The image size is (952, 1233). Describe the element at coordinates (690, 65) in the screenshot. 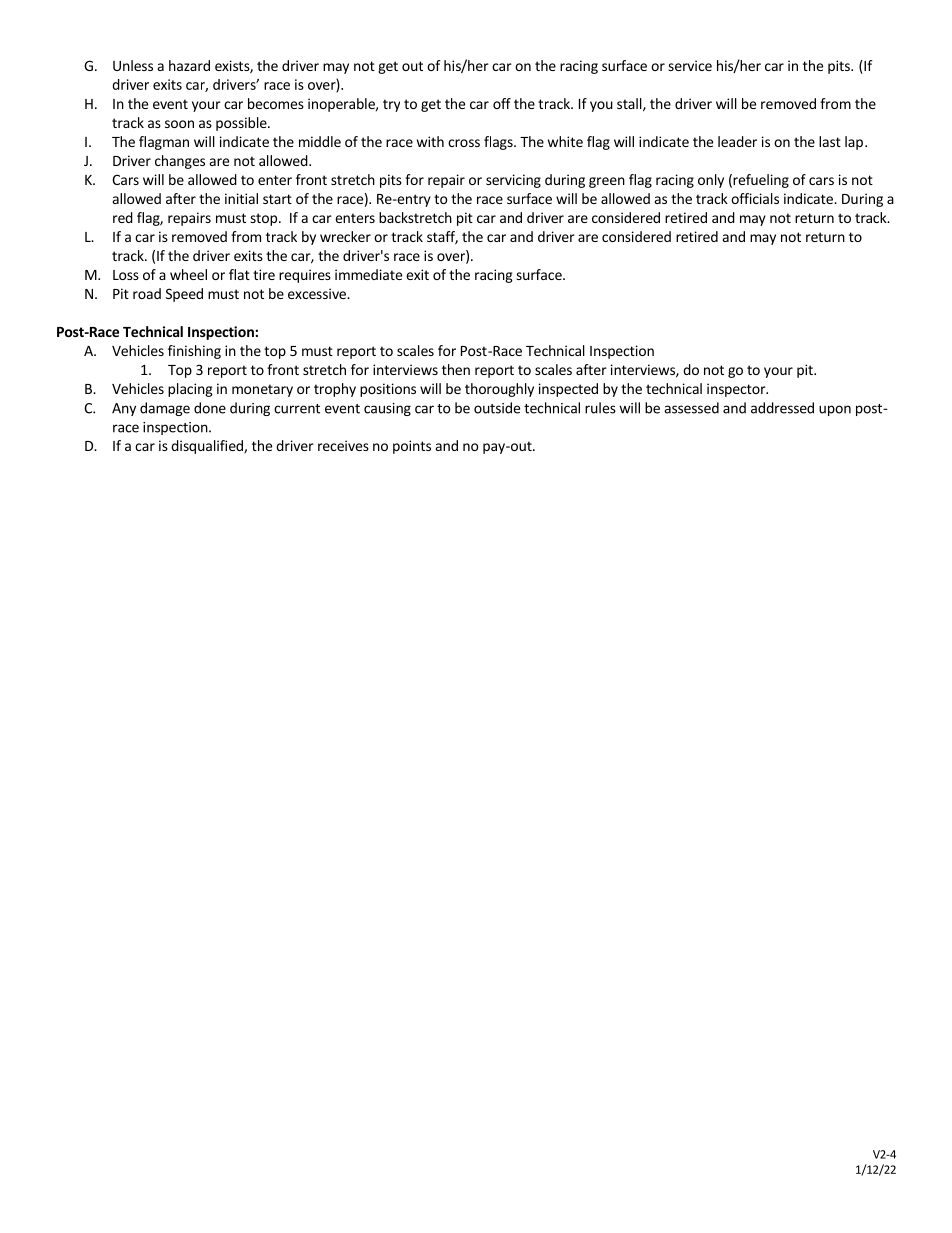

I see `service` at that location.
